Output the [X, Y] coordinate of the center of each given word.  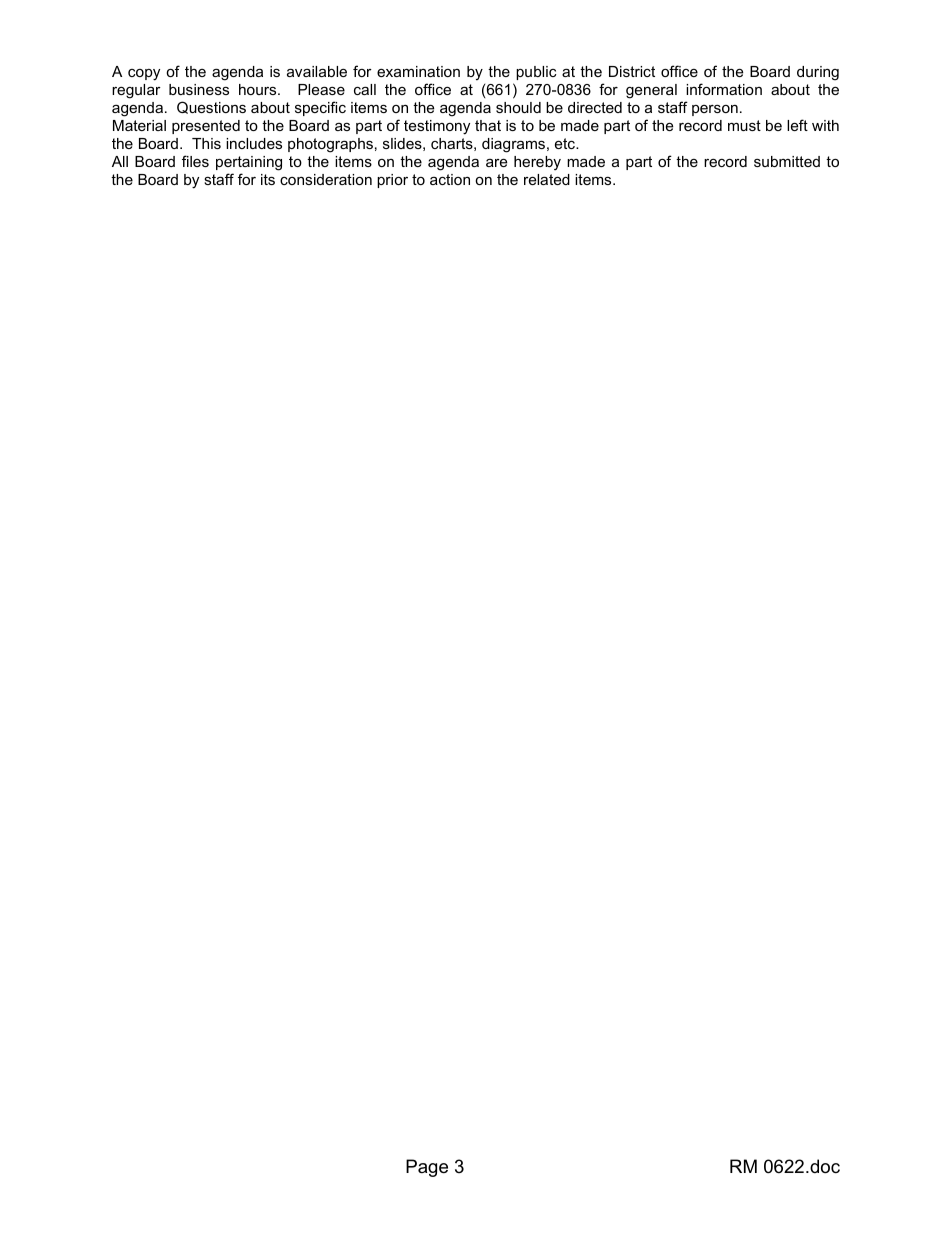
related [547, 179]
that [488, 125]
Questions [211, 107]
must [744, 125]
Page [427, 1168]
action [450, 179]
